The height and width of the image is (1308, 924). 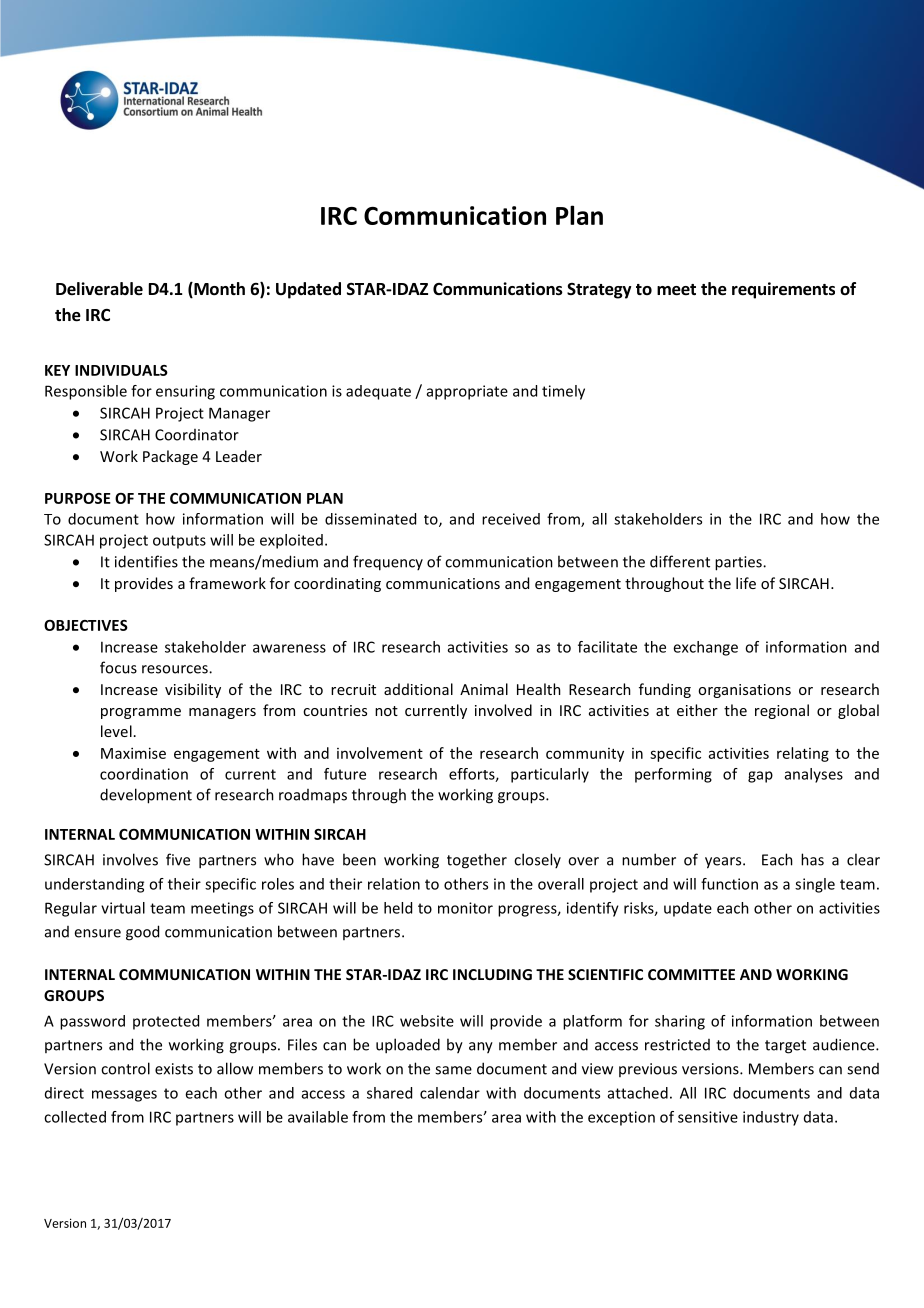 I want to click on outputs, so click(x=179, y=542).
